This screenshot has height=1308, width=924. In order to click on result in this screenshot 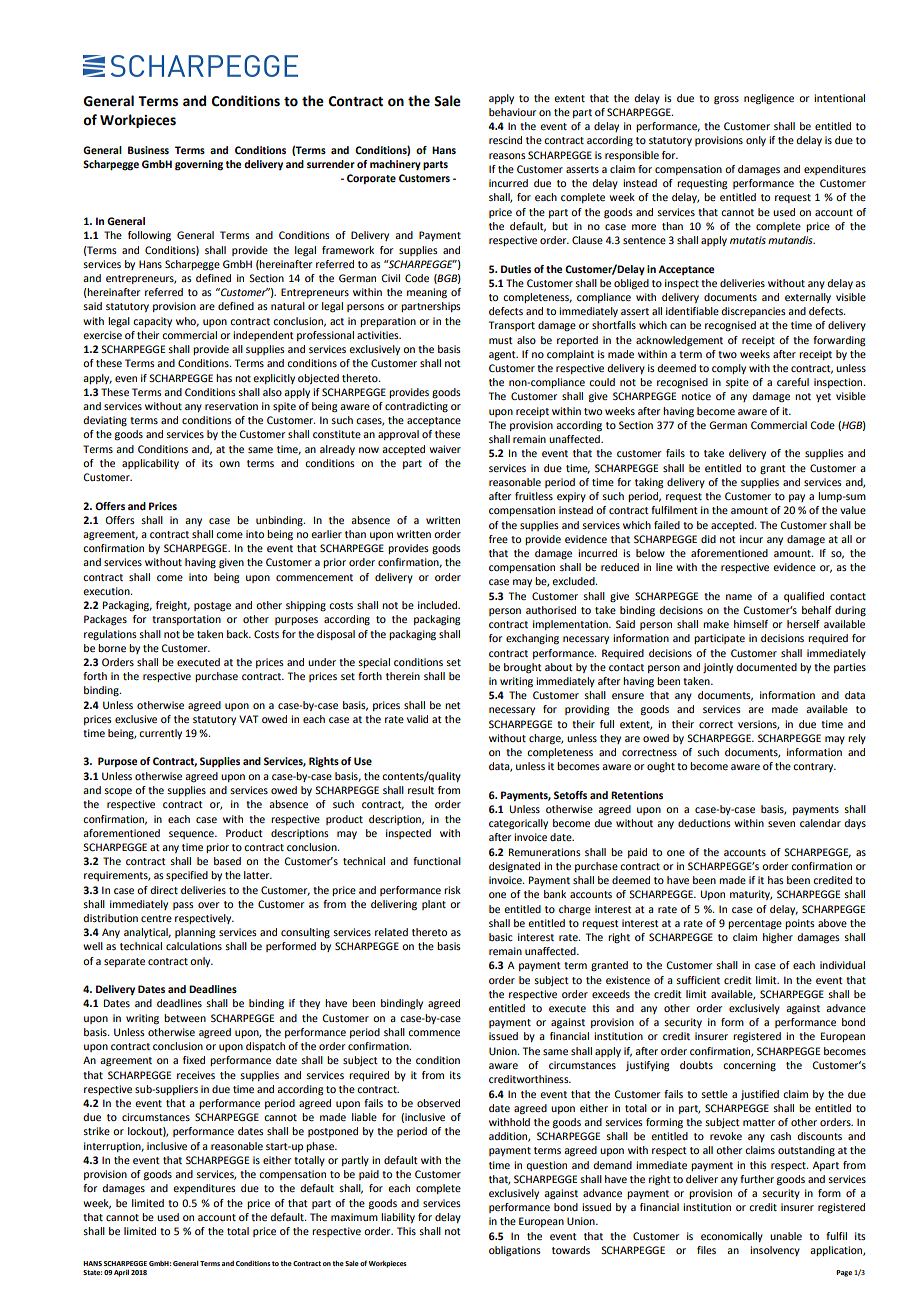, I will do `click(421, 790)`.
